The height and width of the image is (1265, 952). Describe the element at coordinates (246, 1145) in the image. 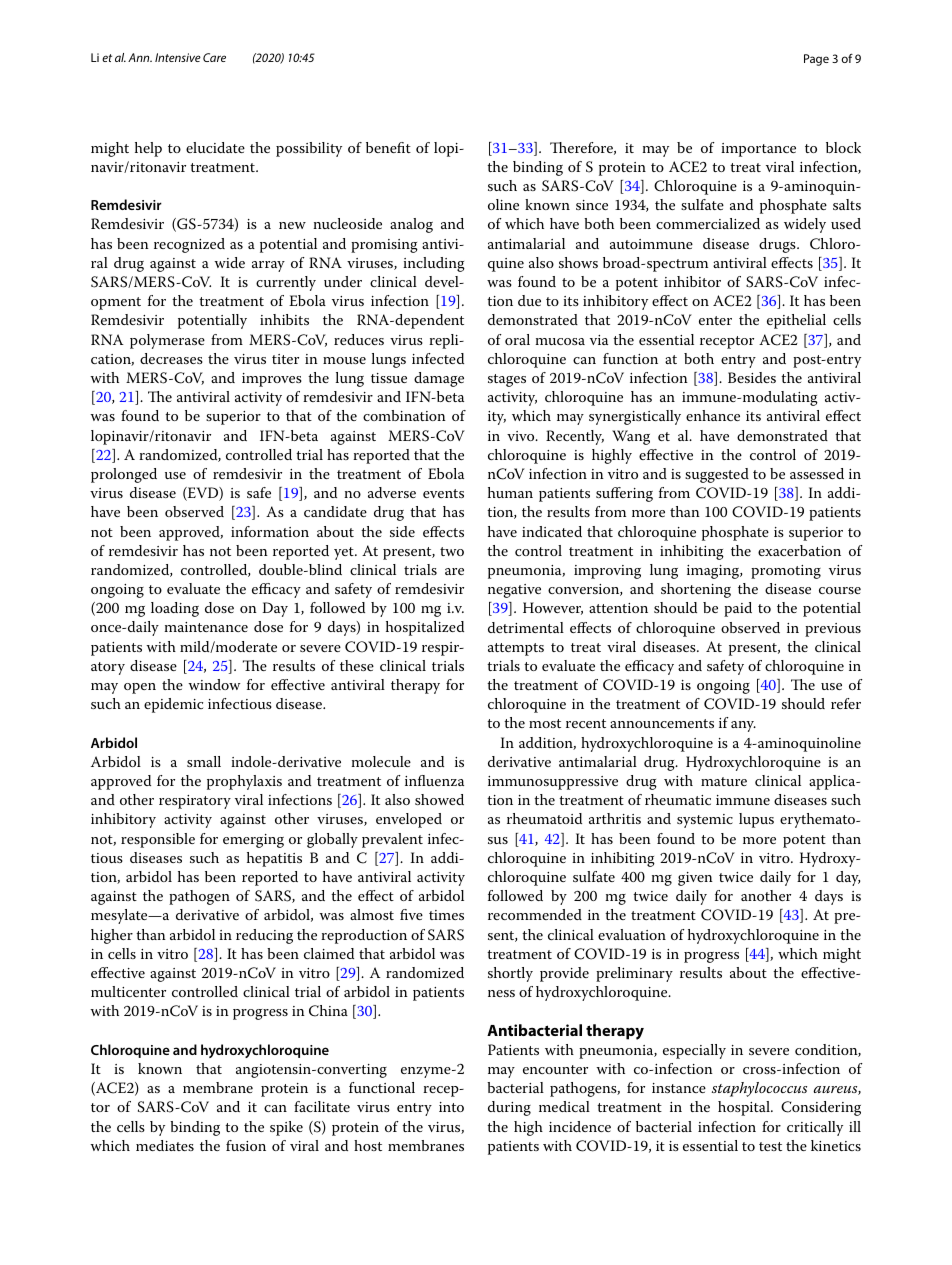

I see `fusion` at that location.
